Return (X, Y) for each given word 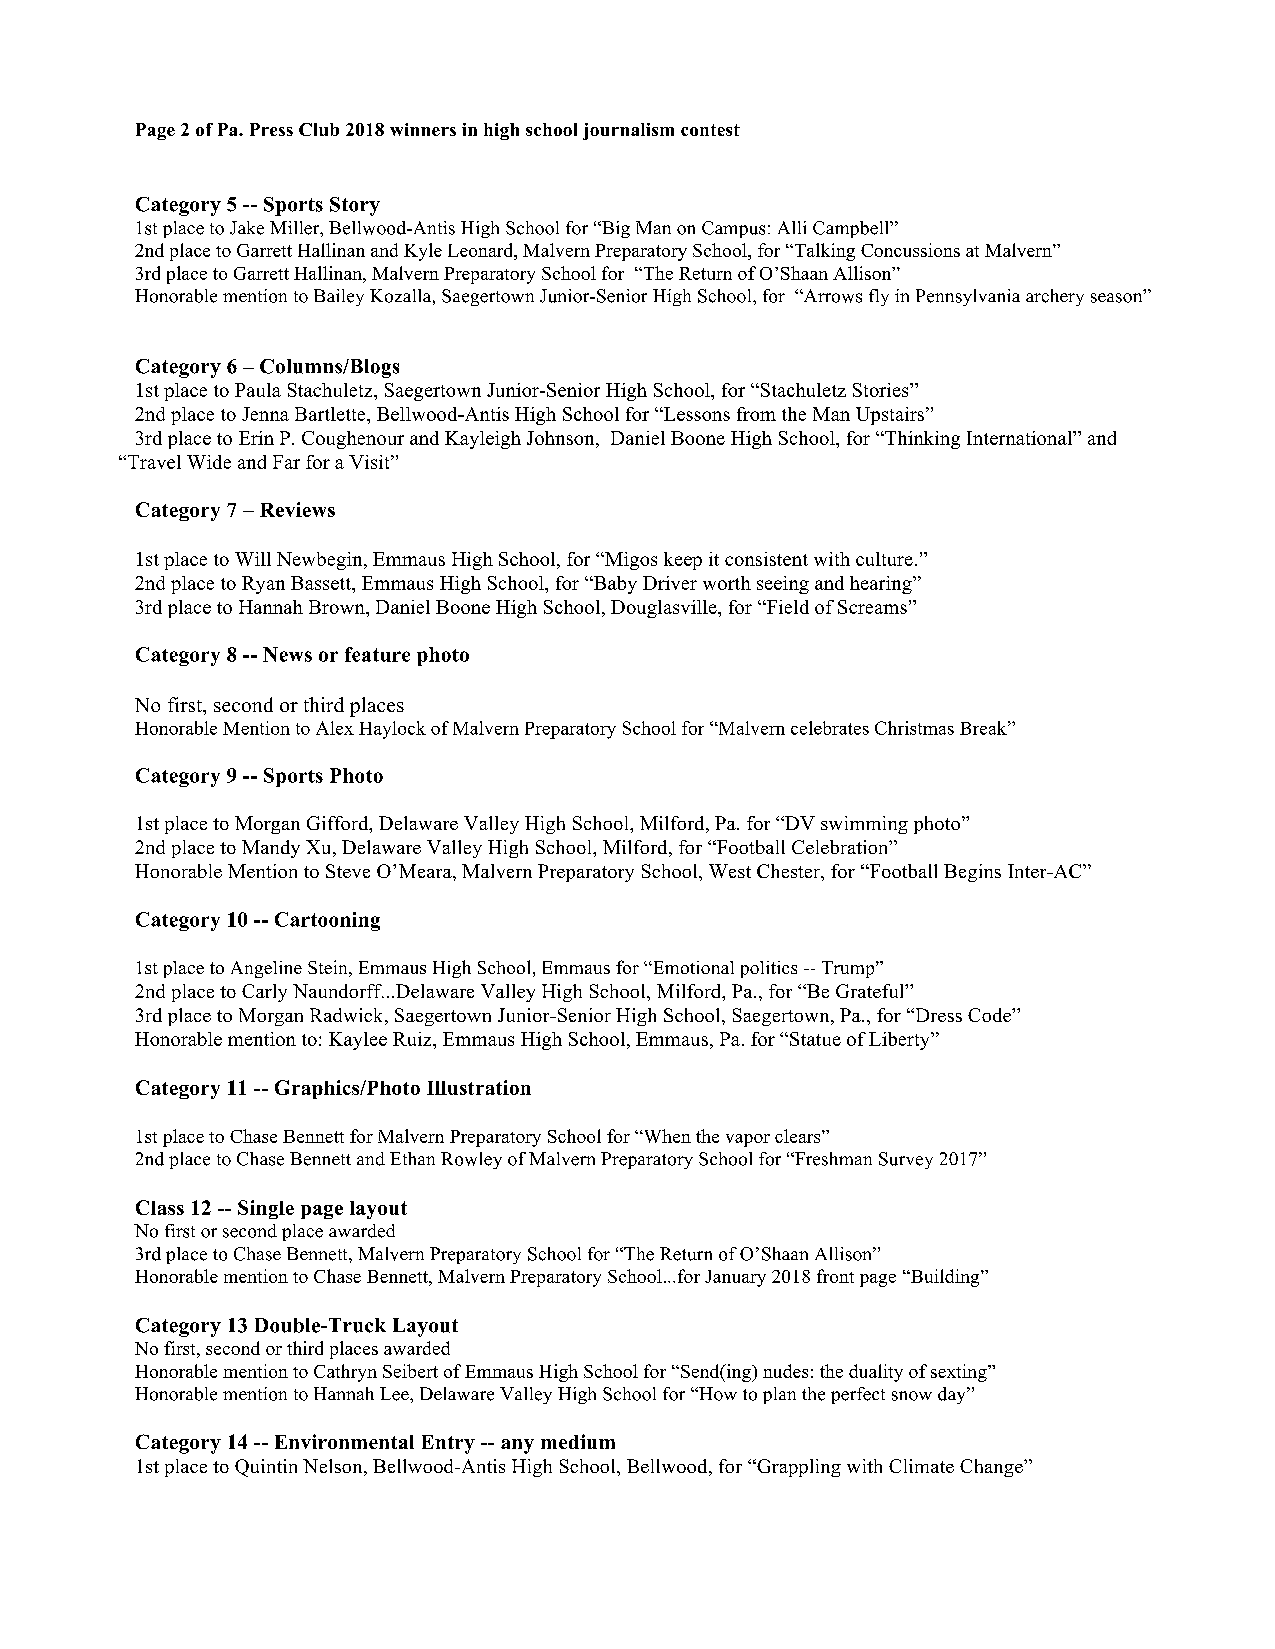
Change (992, 1468)
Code (991, 1015)
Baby (614, 585)
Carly (264, 993)
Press (271, 129)
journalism (628, 131)
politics (769, 969)
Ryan (263, 585)
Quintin (266, 1468)
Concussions (910, 250)
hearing (882, 585)
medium (578, 1441)
